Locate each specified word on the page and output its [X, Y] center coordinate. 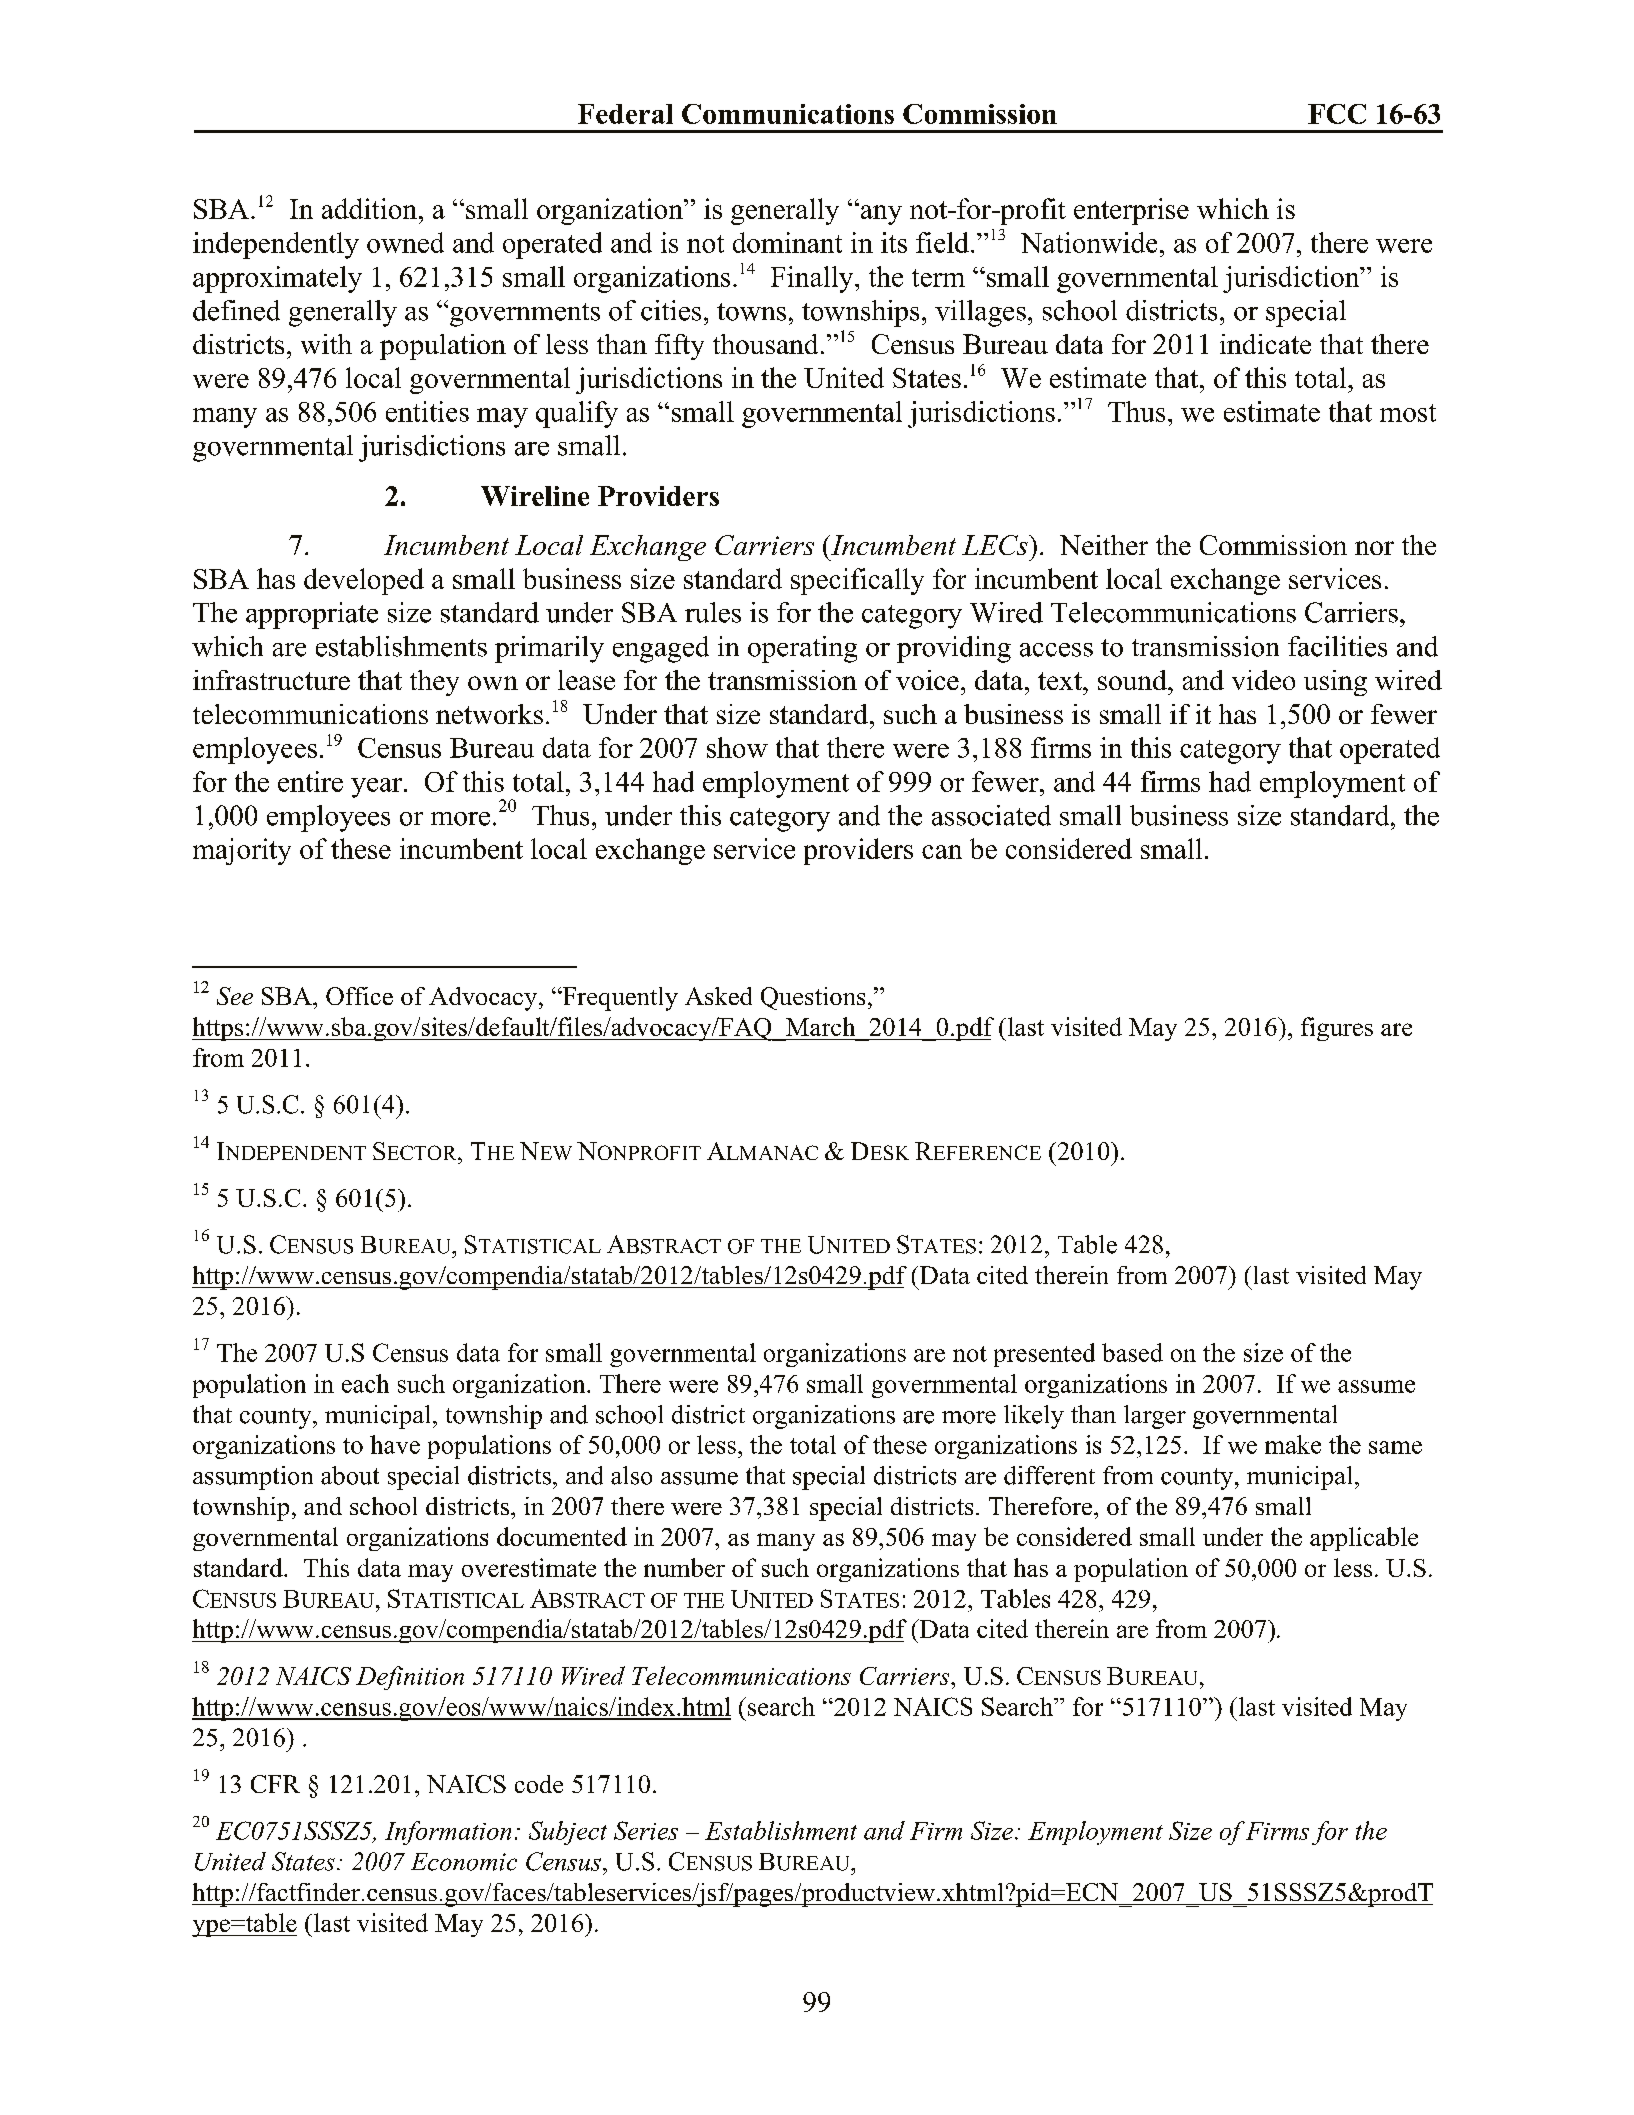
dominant [787, 242]
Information [448, 1833]
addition [369, 208]
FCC [1337, 114]
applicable [1364, 1539]
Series [646, 1830]
